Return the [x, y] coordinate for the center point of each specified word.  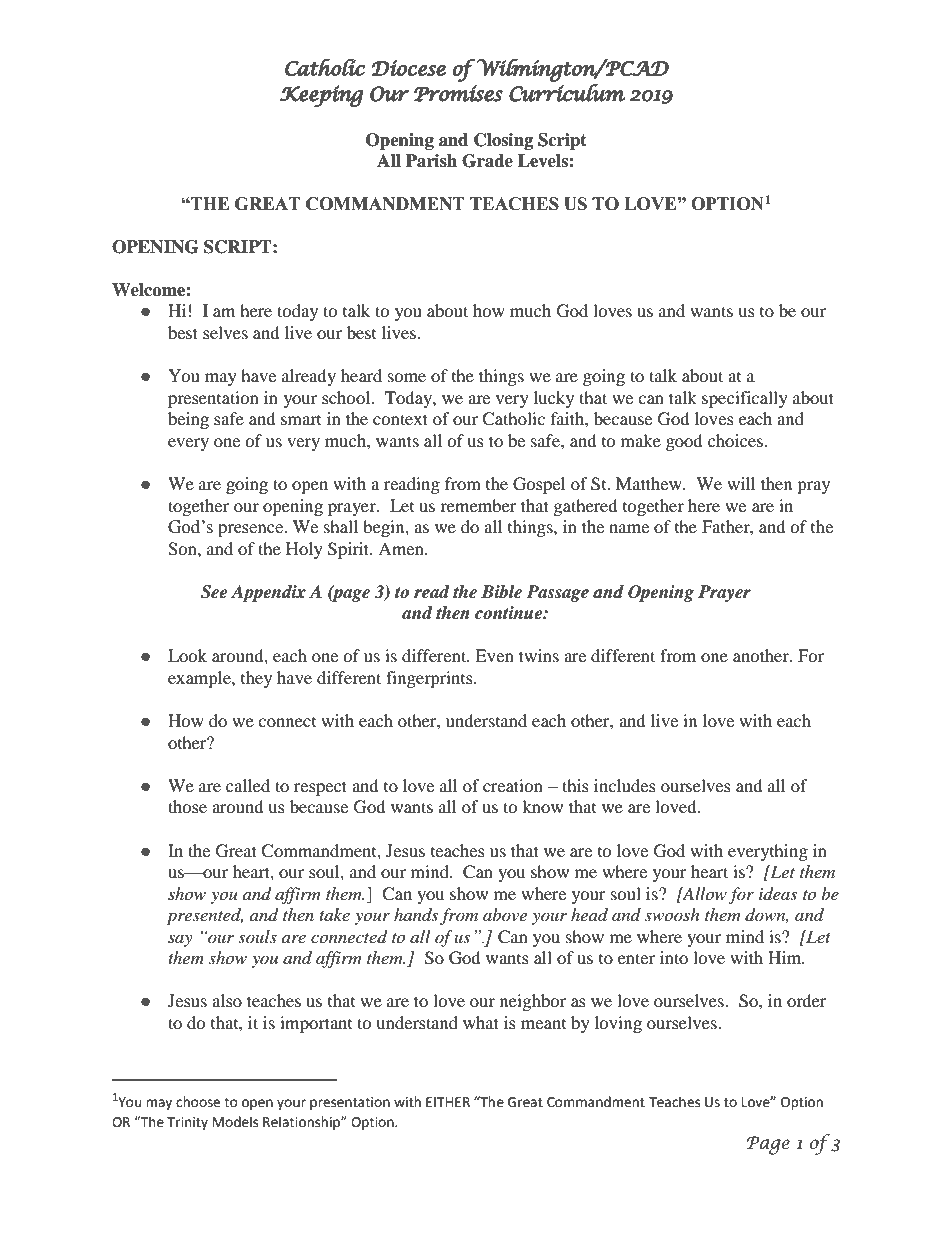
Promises [458, 93]
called [248, 785]
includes [625, 785]
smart [301, 420]
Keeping [321, 96]
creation [513, 785]
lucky [554, 399]
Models [235, 1122]
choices [735, 440]
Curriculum [567, 93]
